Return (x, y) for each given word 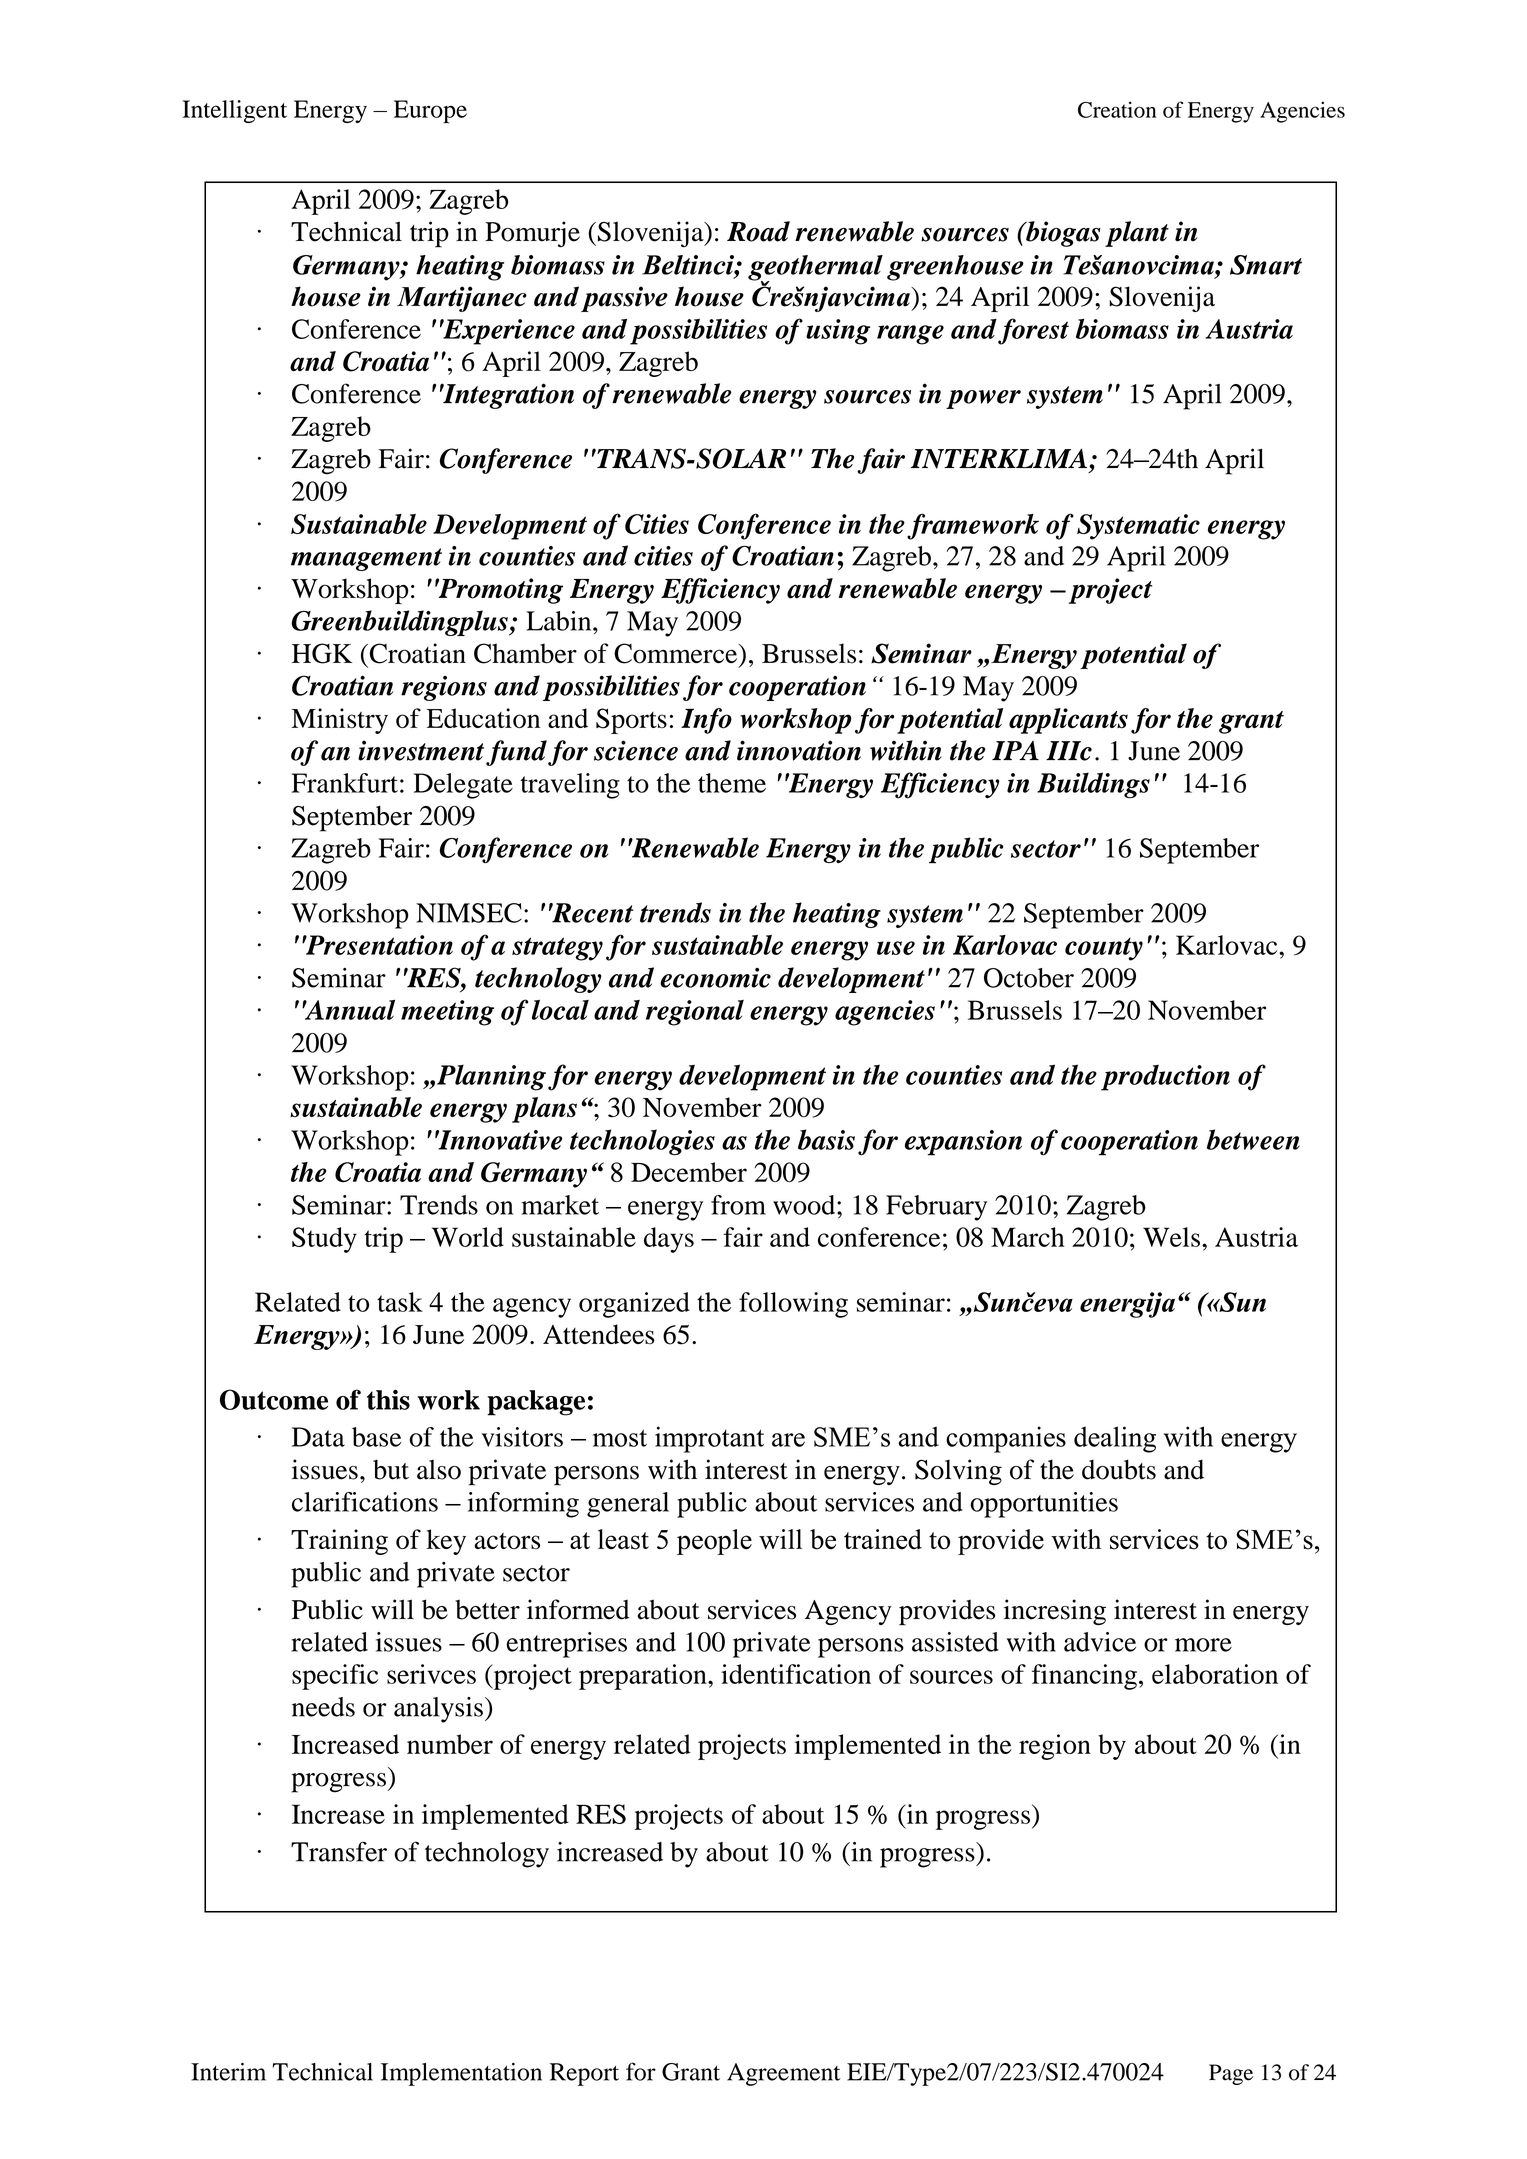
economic (715, 978)
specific (335, 1677)
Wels (1171, 1237)
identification (796, 1674)
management (366, 559)
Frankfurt (345, 783)
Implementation (461, 2074)
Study (324, 1240)
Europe (430, 112)
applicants (1068, 721)
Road (758, 231)
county (1104, 949)
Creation (1117, 109)
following (793, 1305)
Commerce (677, 653)
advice (1100, 1642)
